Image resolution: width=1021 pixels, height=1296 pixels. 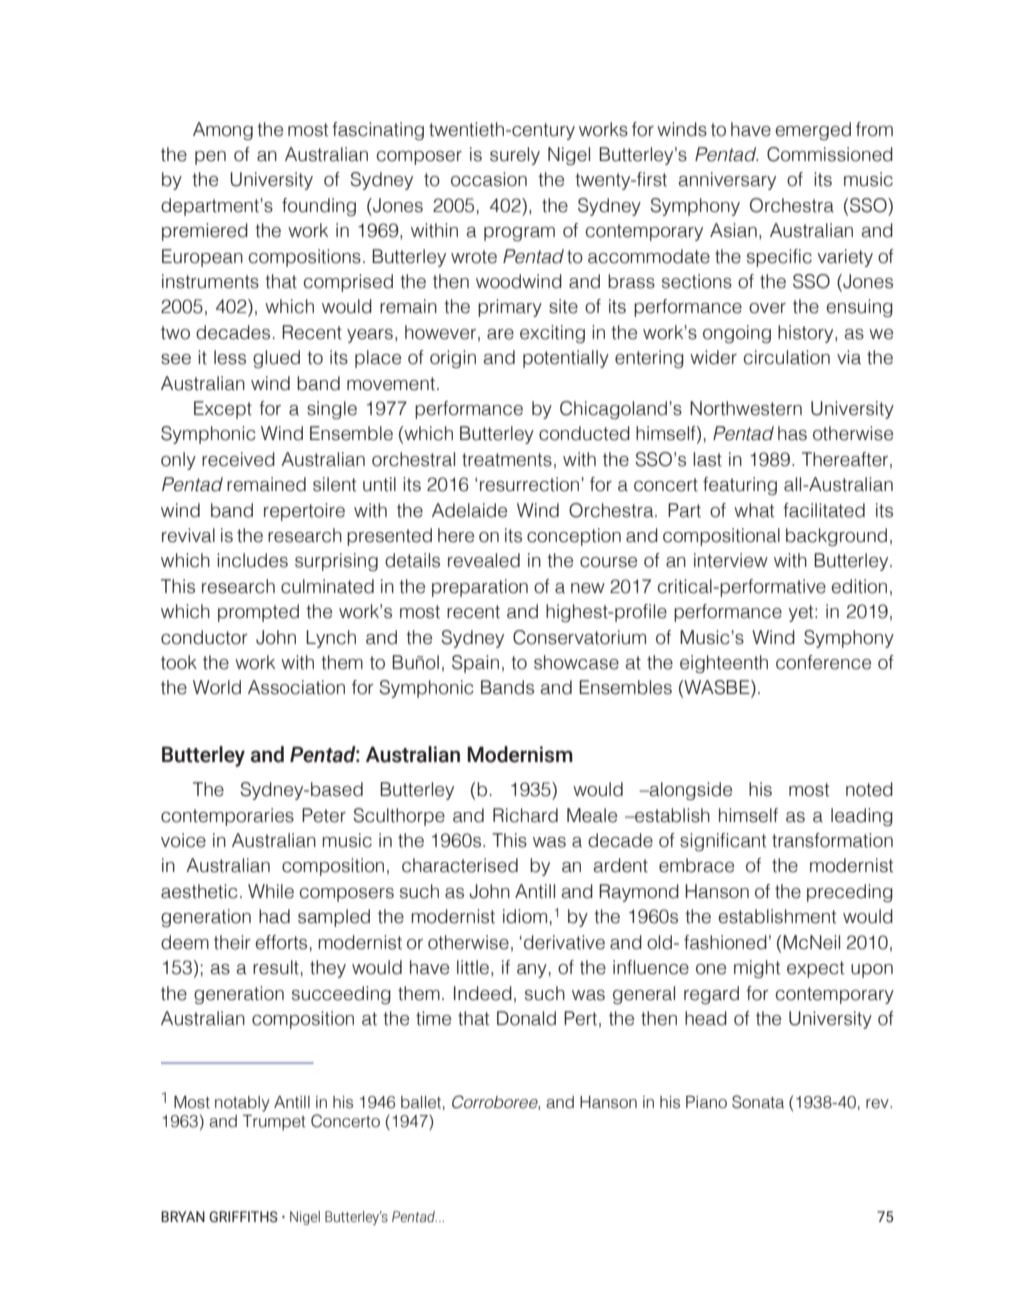 I want to click on contemporaries, so click(x=227, y=817).
